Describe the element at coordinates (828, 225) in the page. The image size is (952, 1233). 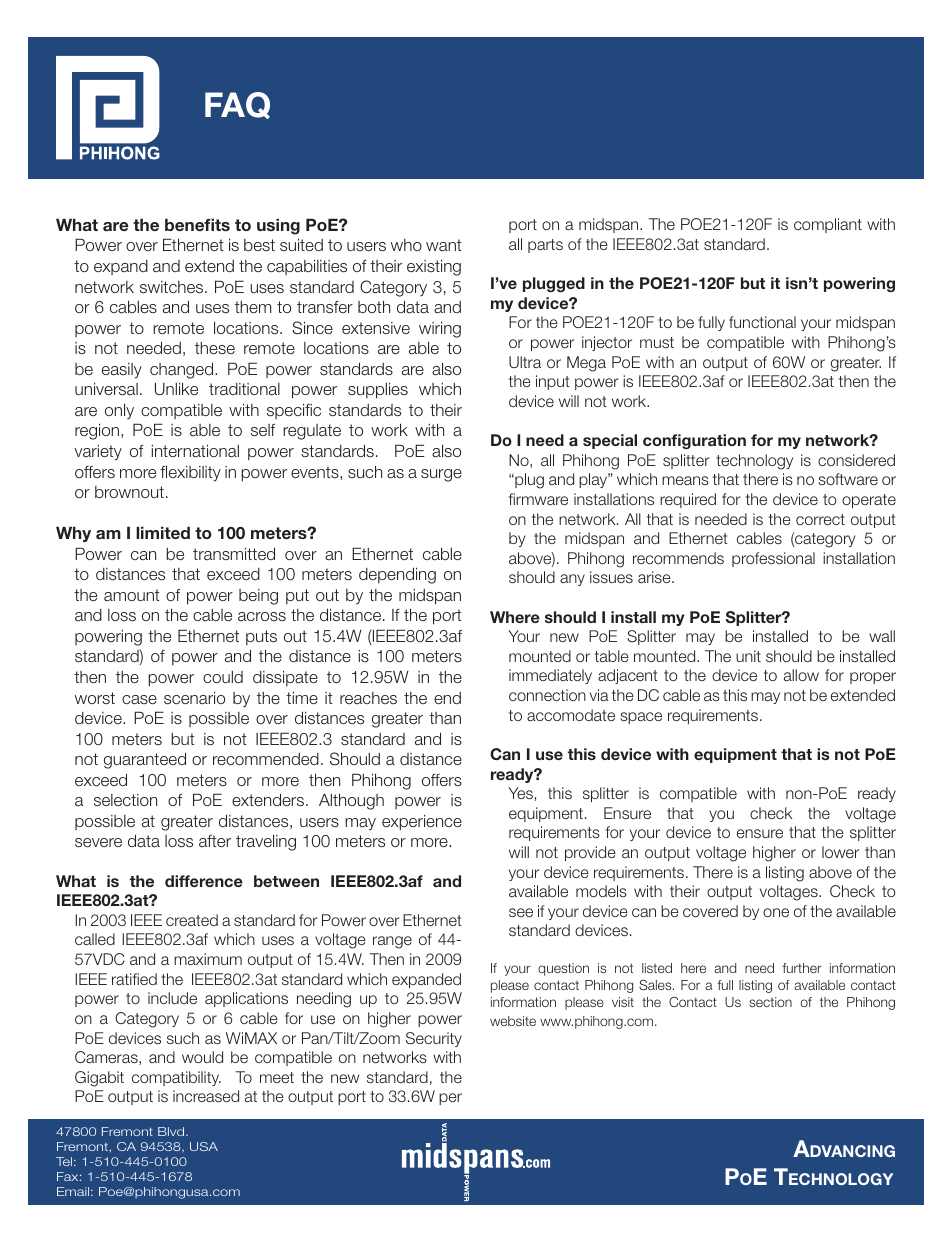
I see `compliant` at that location.
